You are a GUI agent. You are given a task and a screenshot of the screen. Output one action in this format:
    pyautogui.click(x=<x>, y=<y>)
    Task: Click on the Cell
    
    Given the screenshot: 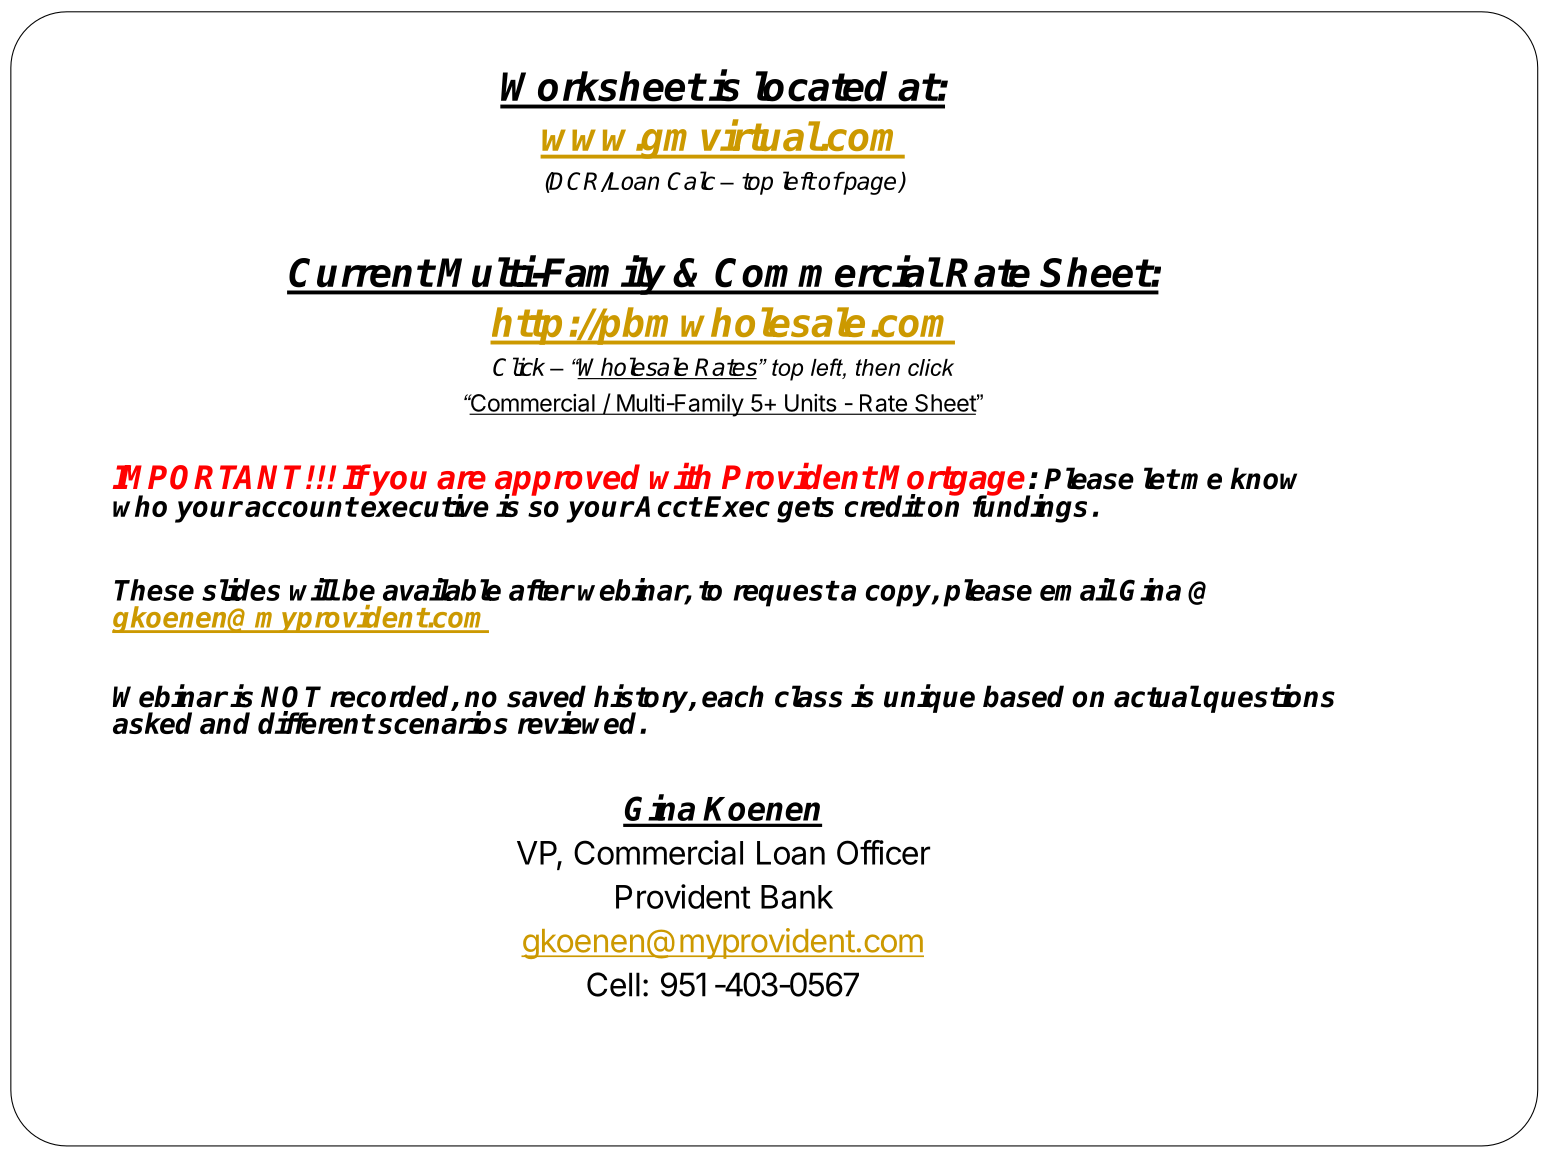 What is the action you would take?
    pyautogui.click(x=613, y=984)
